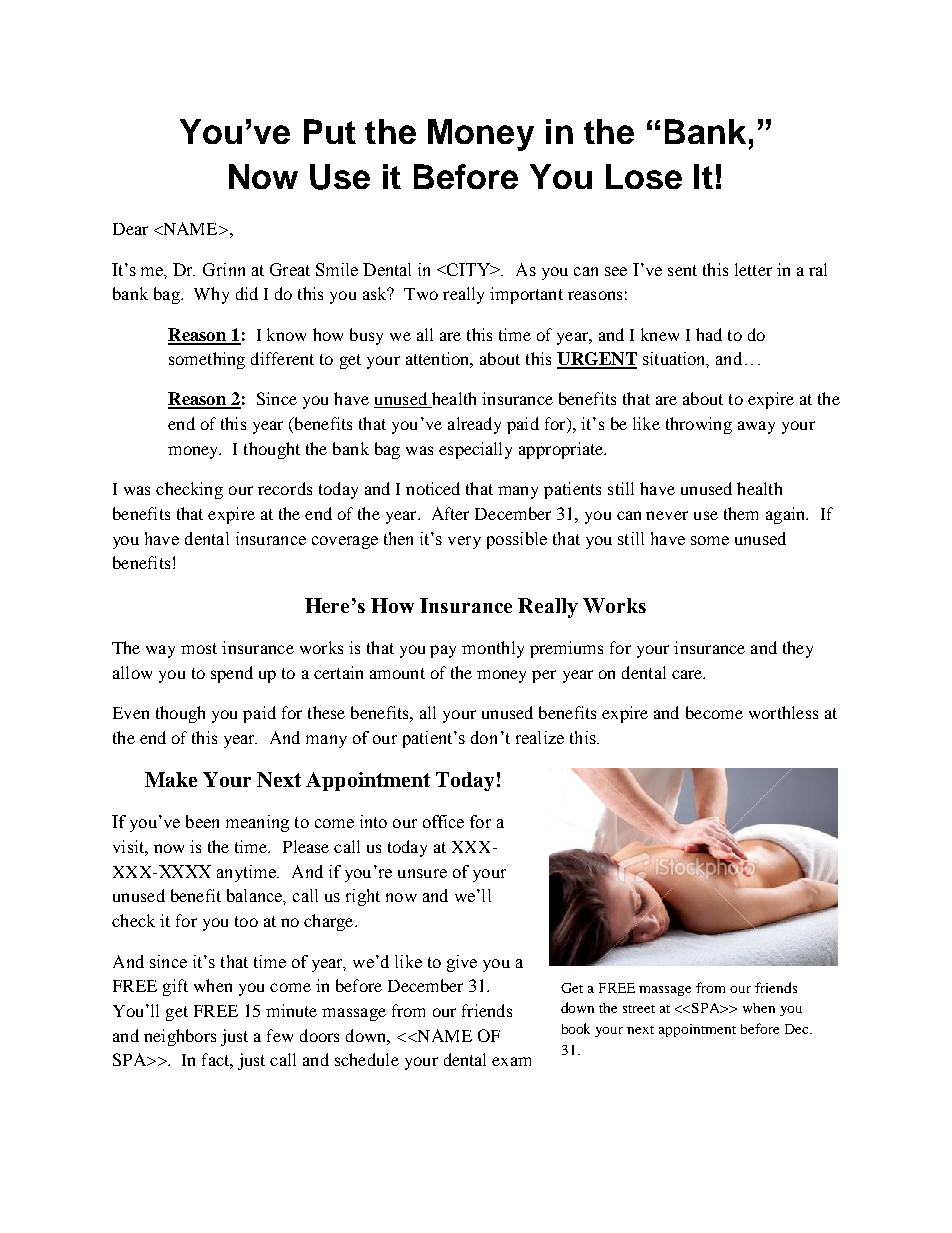 This screenshot has width=952, height=1233. I want to click on Lose, so click(644, 176).
